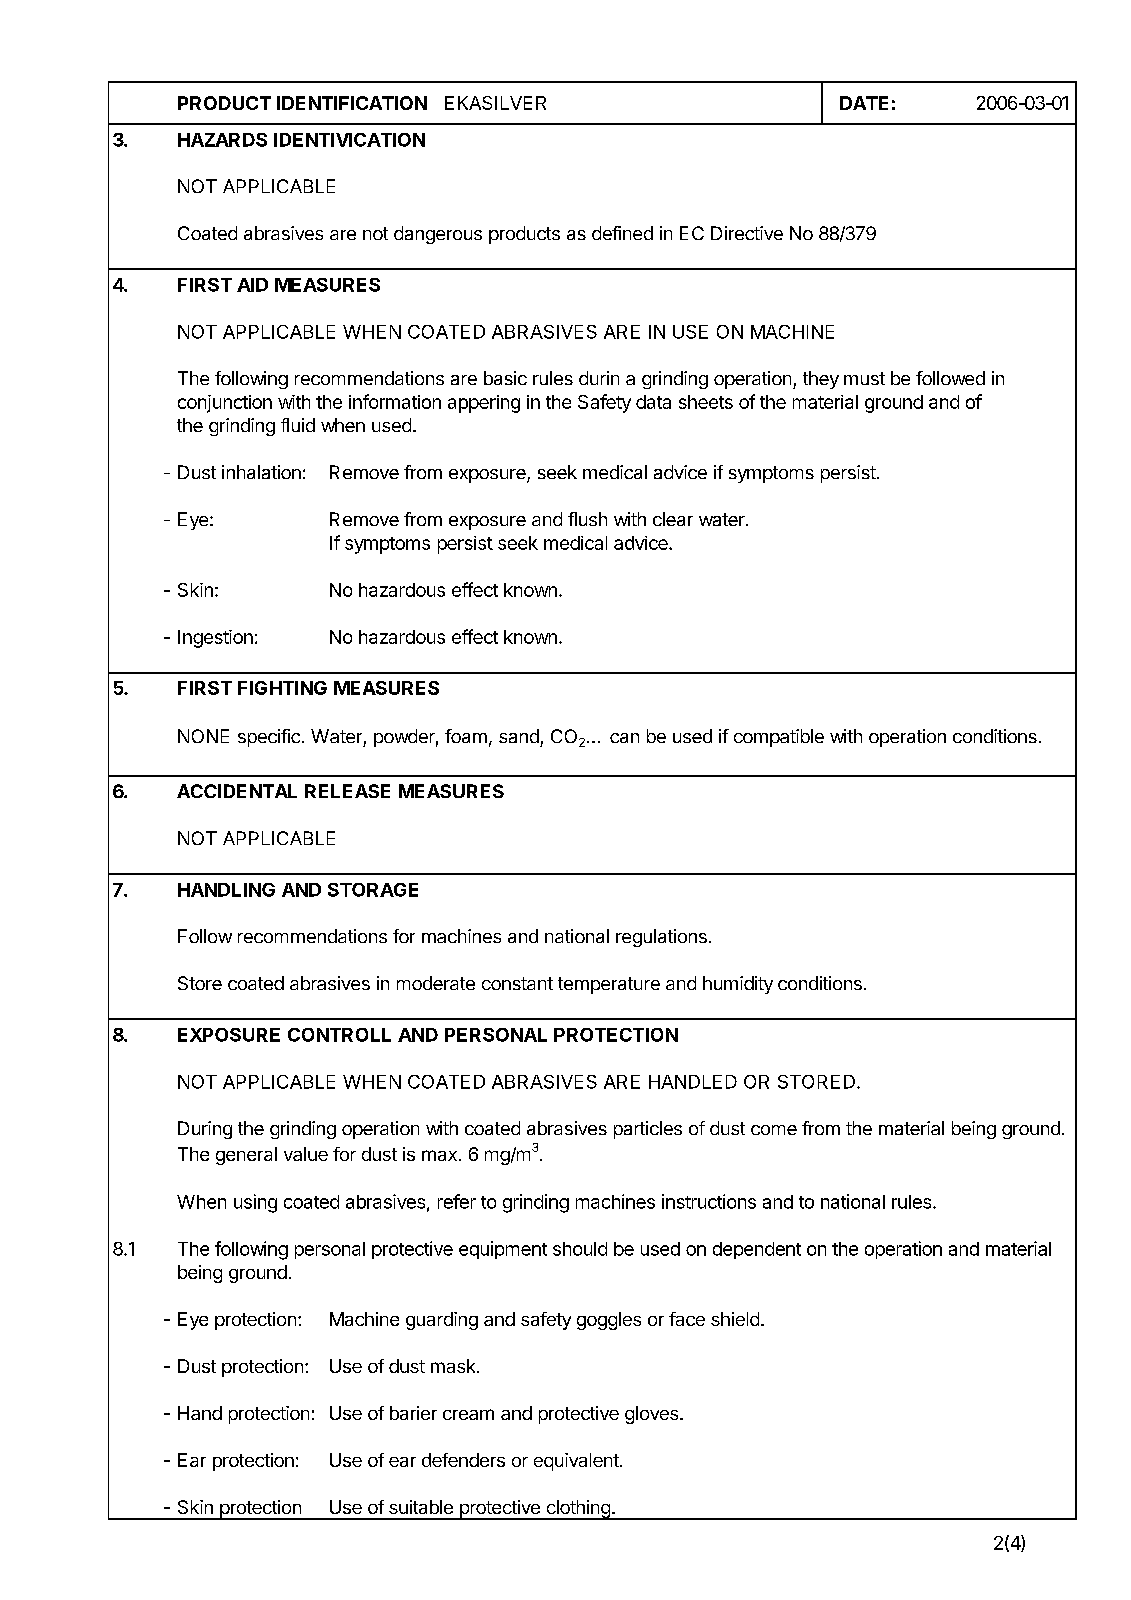 The height and width of the page is (1600, 1131). Describe the element at coordinates (222, 140) in the page. I see `HAZARDS` at that location.
